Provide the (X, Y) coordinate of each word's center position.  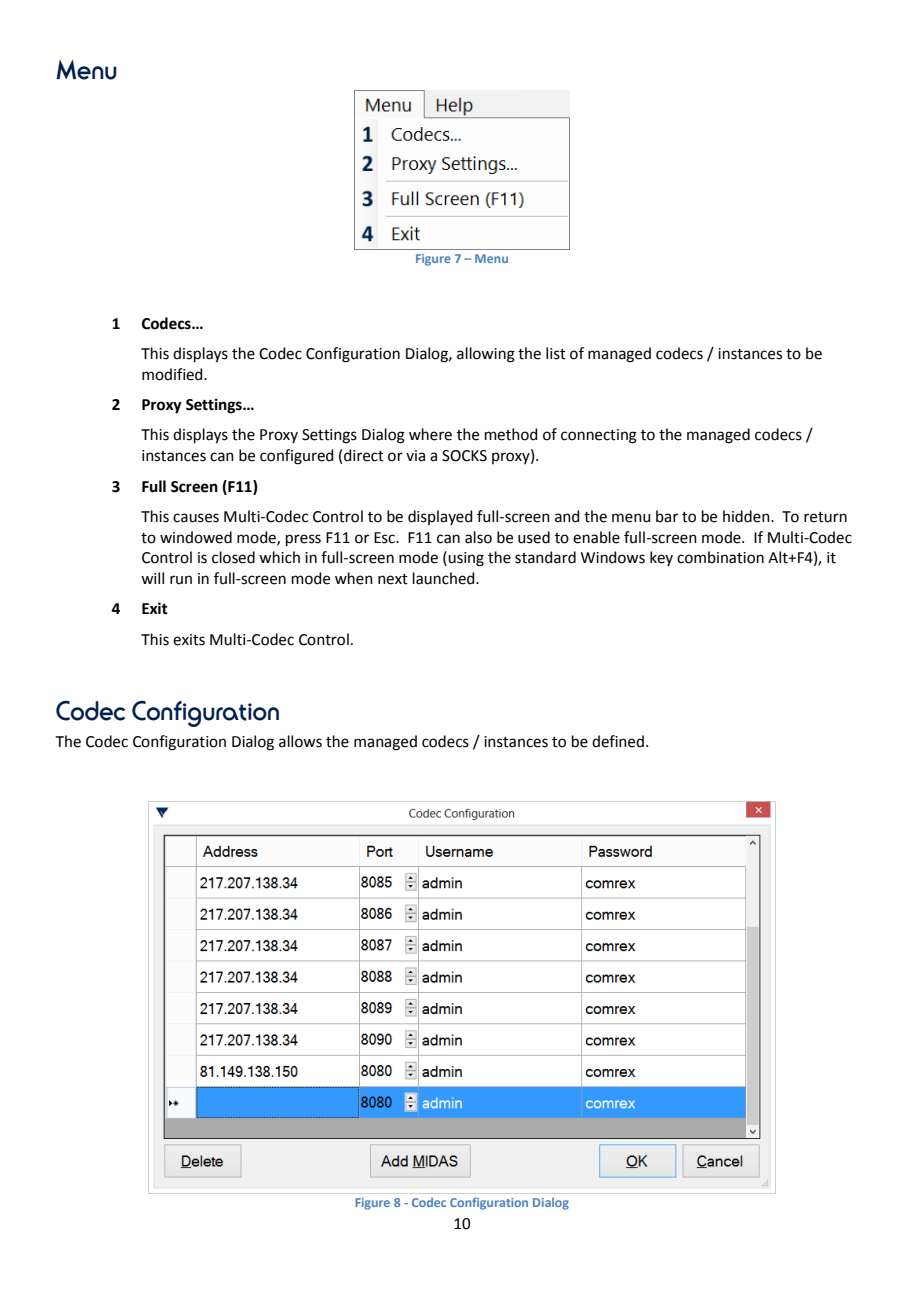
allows (300, 741)
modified (173, 374)
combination (720, 557)
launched (445, 578)
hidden (747, 516)
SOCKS (464, 456)
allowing (486, 355)
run (181, 580)
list (556, 353)
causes (196, 518)
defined (618, 741)
